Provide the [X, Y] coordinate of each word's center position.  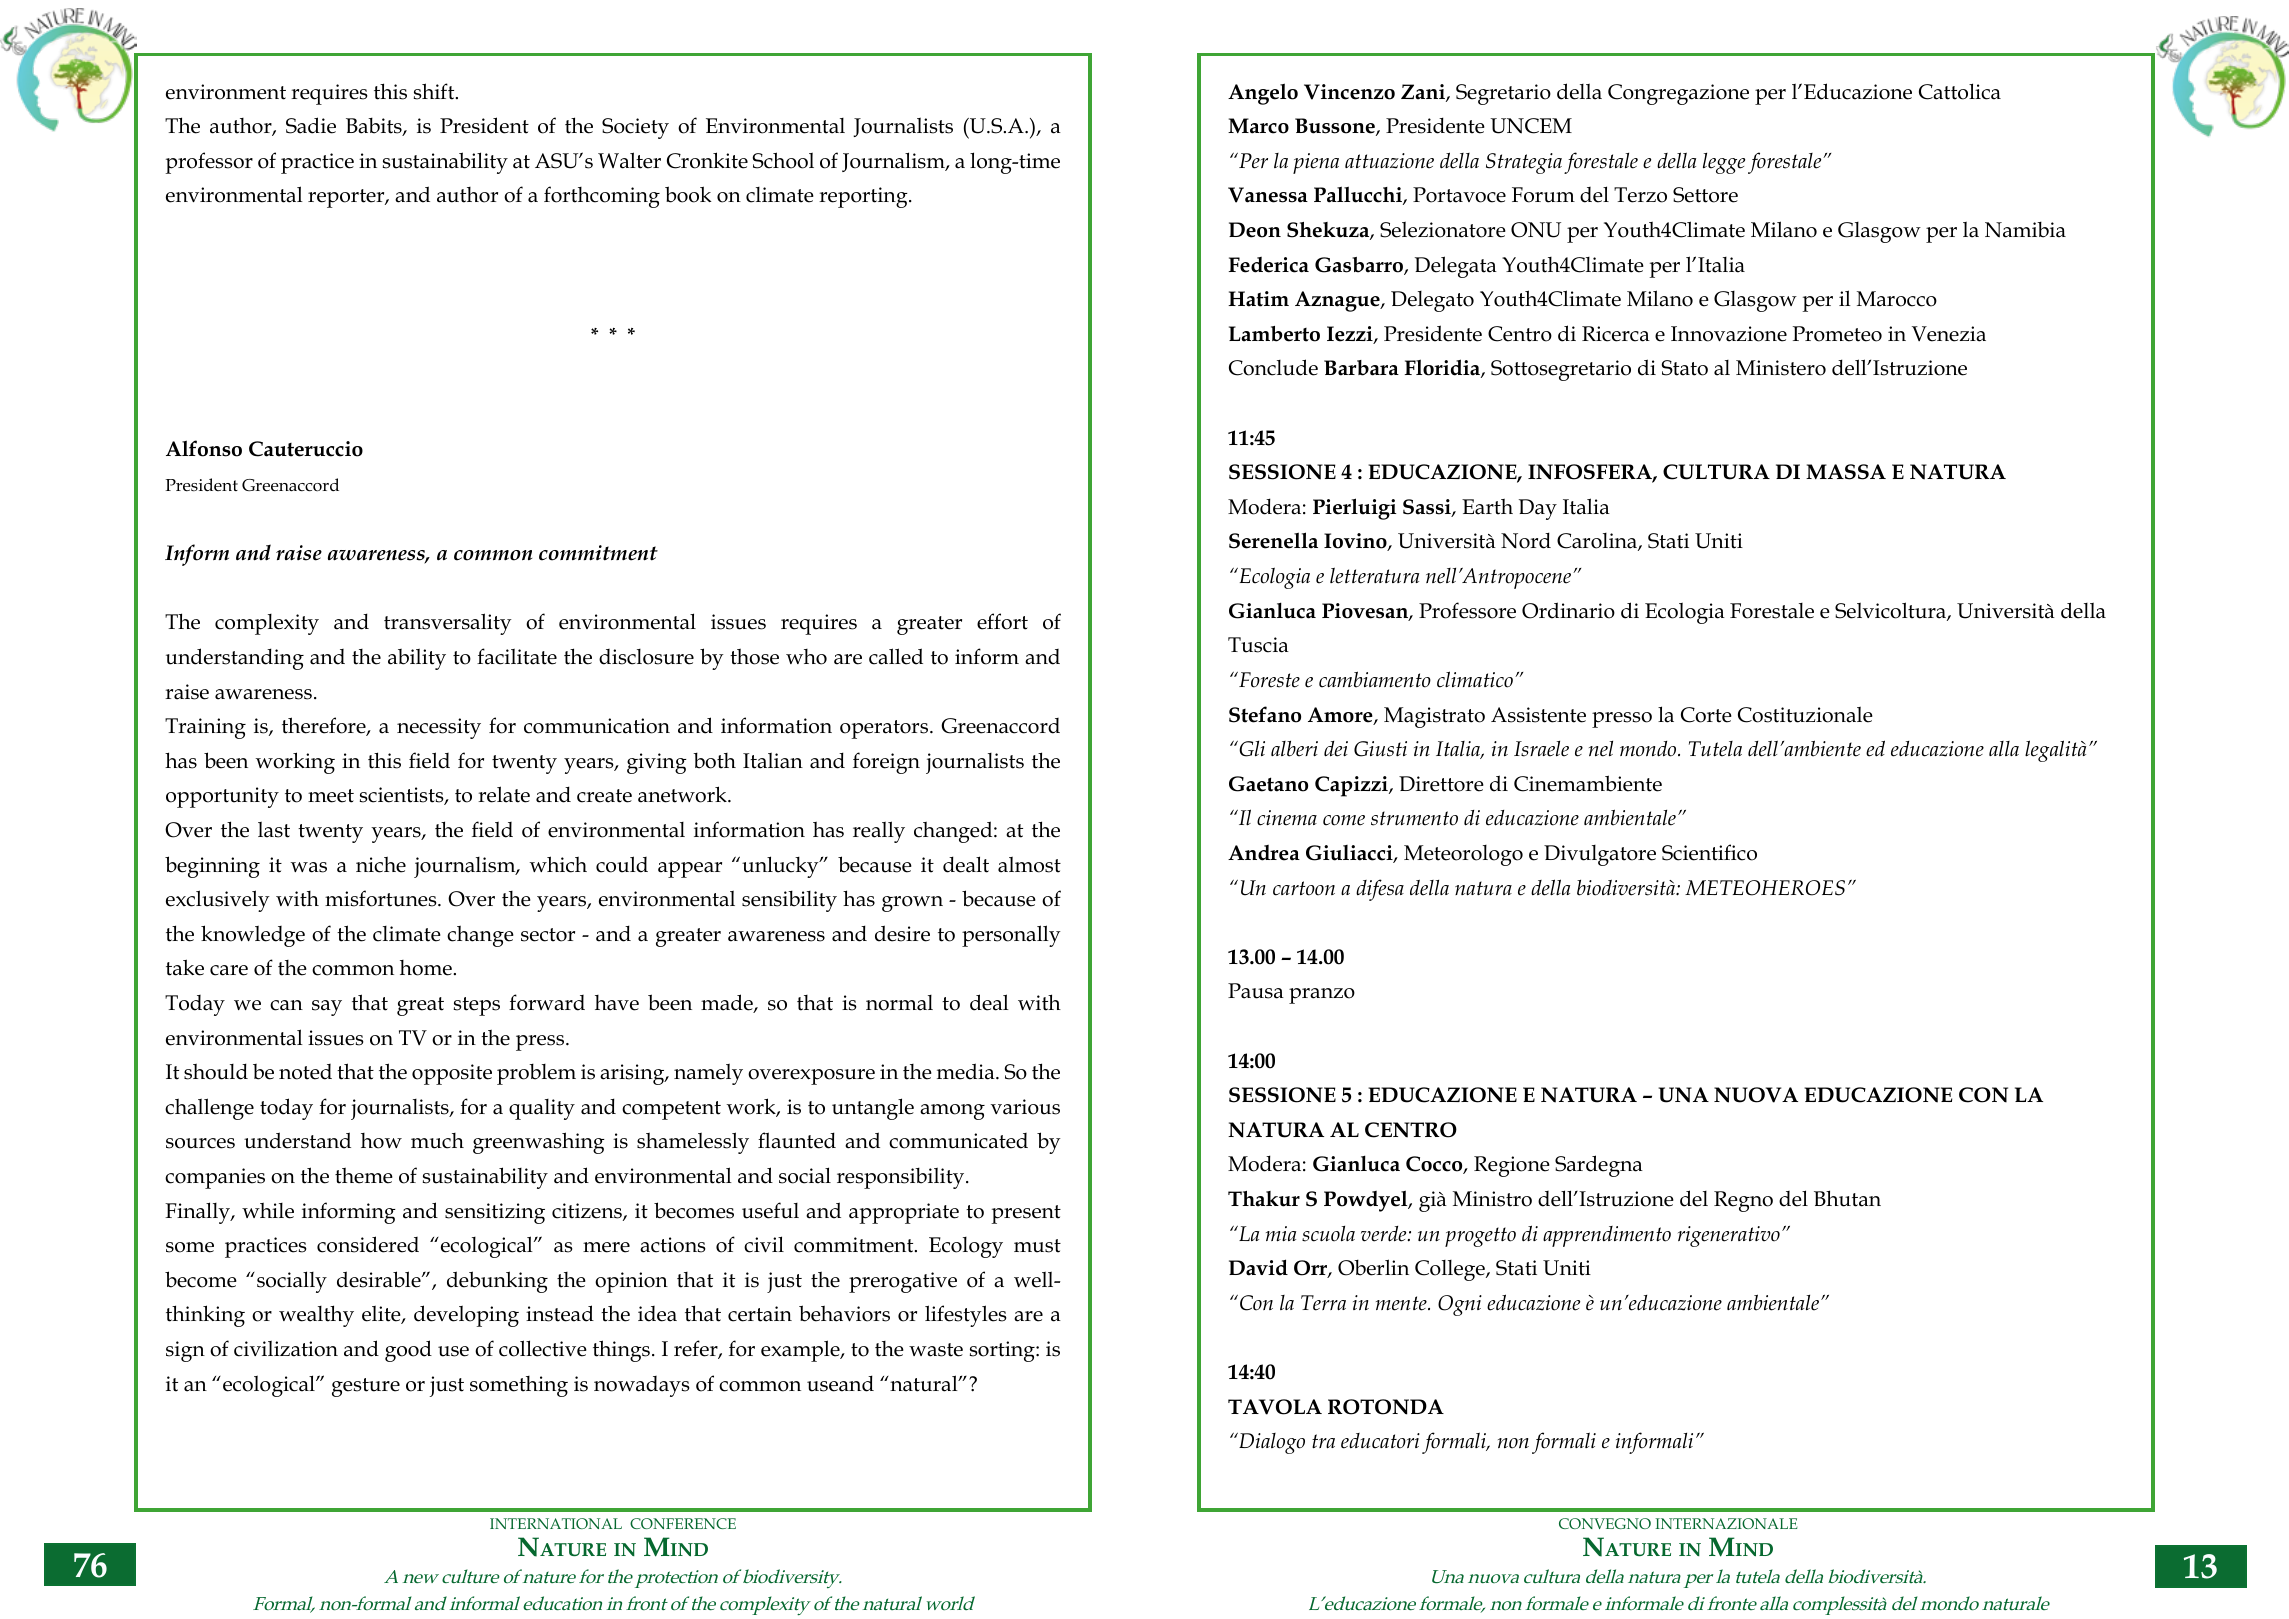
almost [1029, 864]
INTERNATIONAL [556, 1523]
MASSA [1846, 472]
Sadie [311, 125]
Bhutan [1847, 1198]
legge [1724, 163]
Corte [1706, 715]
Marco [1258, 126]
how [381, 1141]
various [1025, 1107]
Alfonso [204, 448]
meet [331, 796]
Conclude [1273, 367]
